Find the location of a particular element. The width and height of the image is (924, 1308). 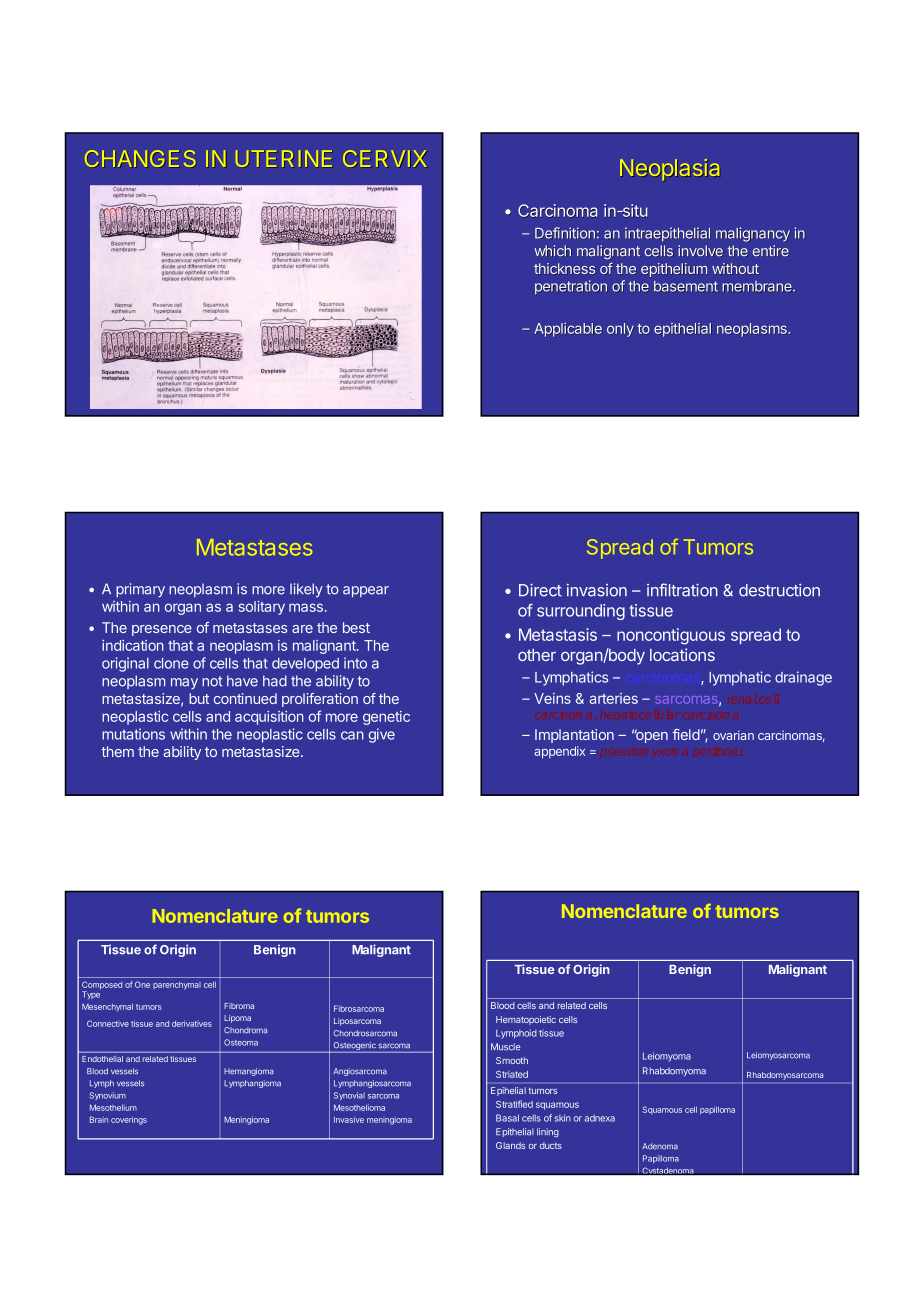

Neoplasia is located at coordinates (670, 170).
